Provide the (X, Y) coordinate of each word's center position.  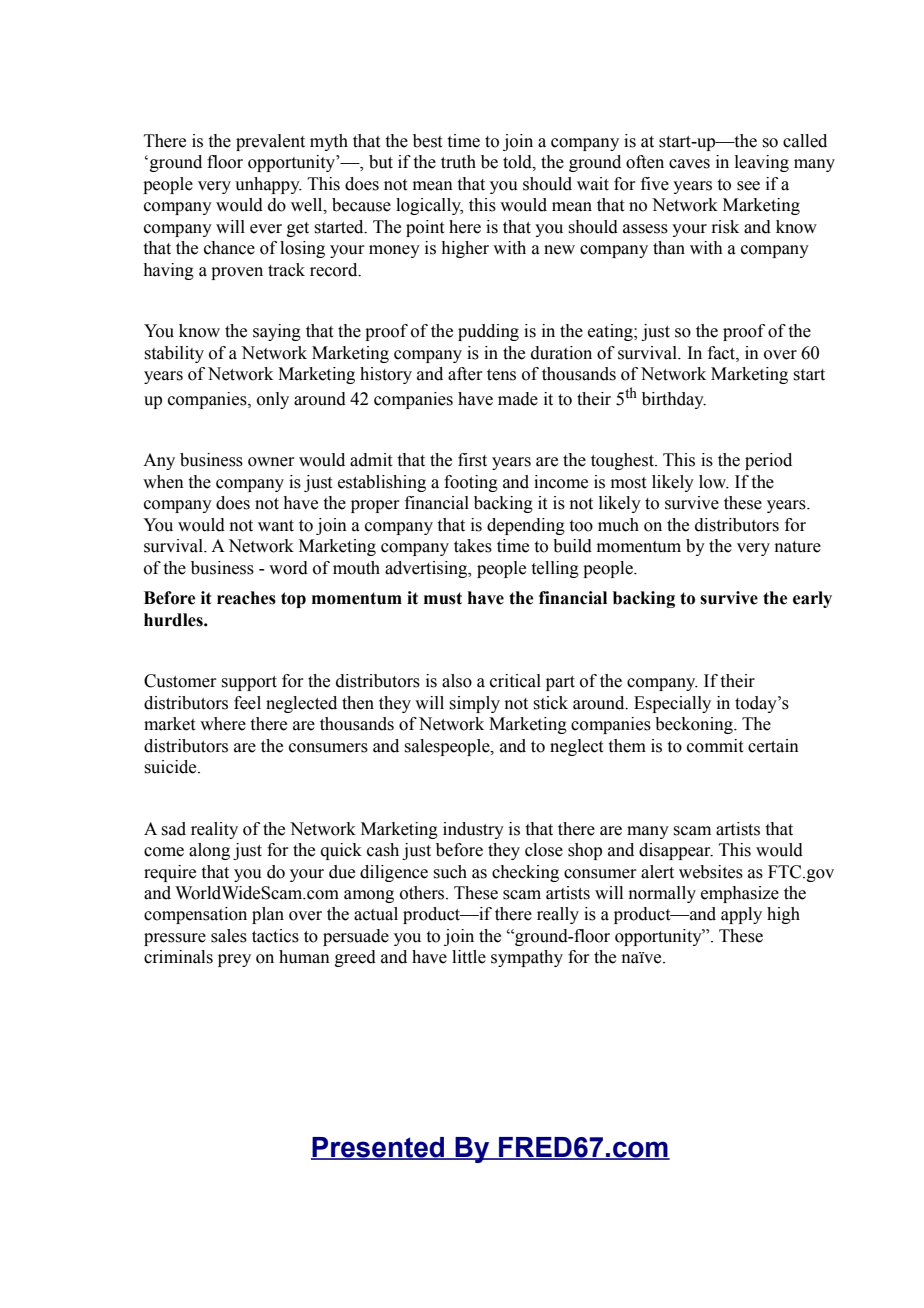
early (812, 599)
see (748, 186)
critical (515, 681)
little (469, 957)
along (209, 851)
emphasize (740, 894)
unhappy (268, 185)
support (249, 683)
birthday (674, 400)
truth (458, 162)
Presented (379, 1148)
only (273, 400)
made (518, 399)
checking (525, 873)
